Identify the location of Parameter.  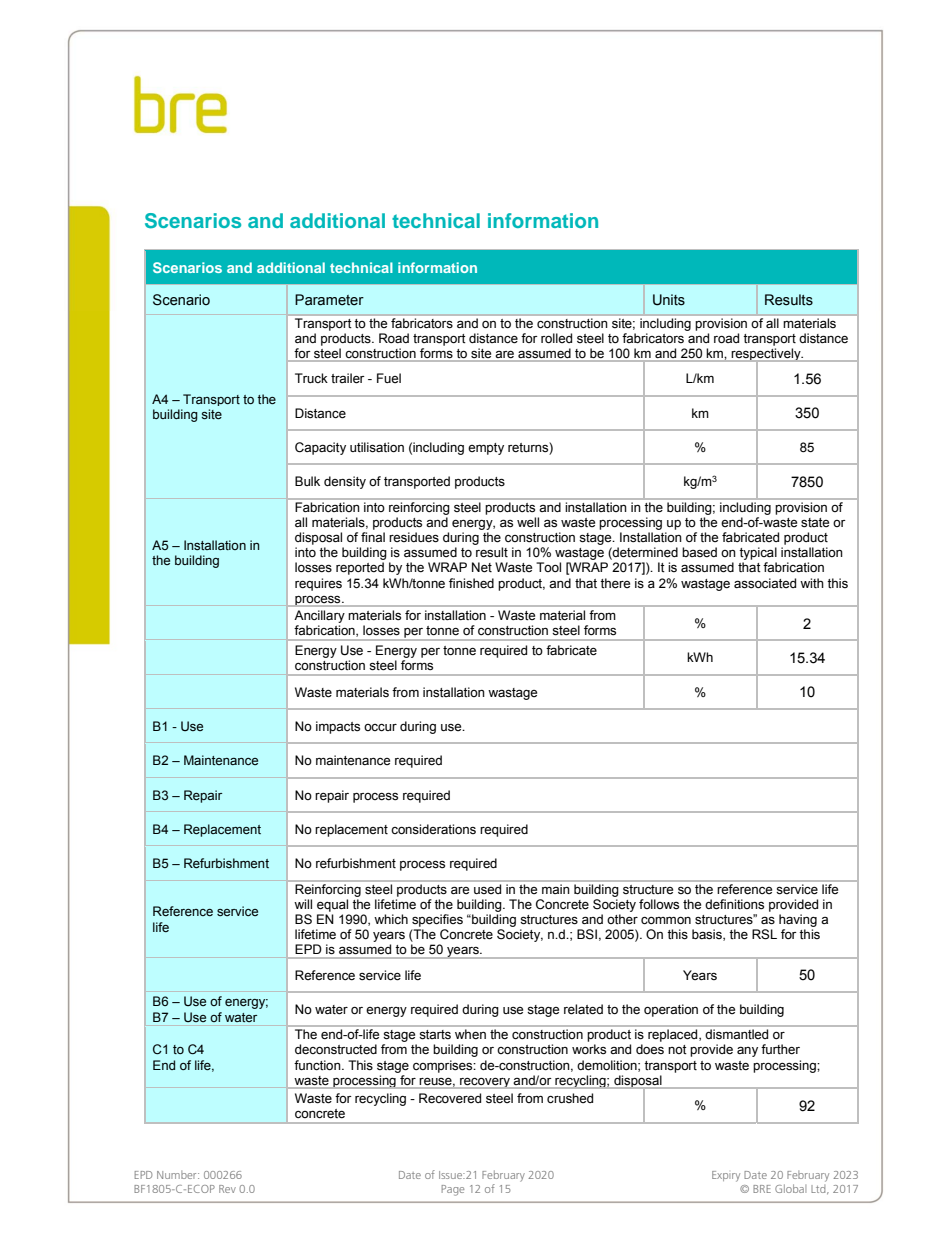
(329, 300).
